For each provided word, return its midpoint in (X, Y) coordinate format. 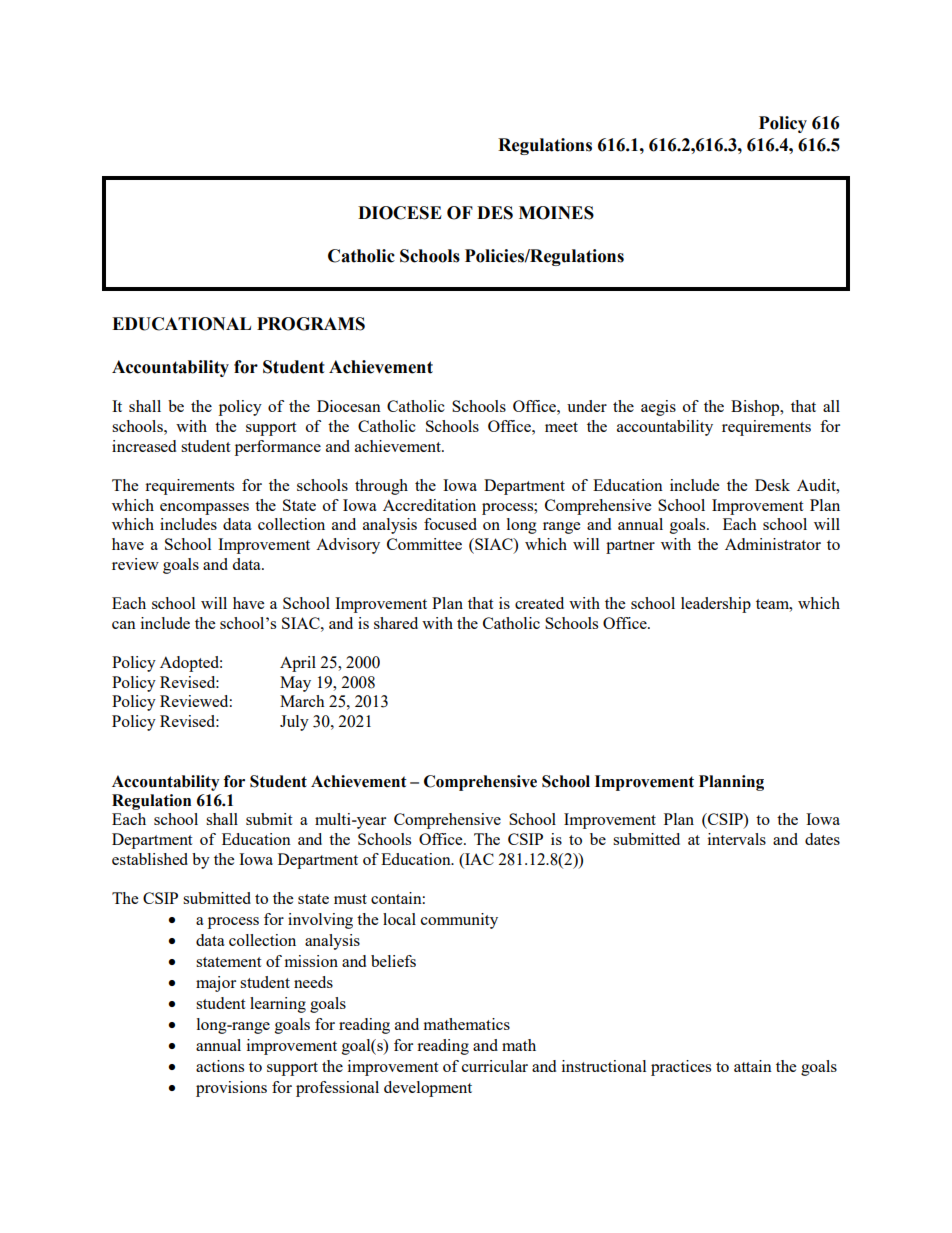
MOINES (556, 213)
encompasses (204, 509)
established (150, 859)
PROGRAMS (311, 324)
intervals (737, 839)
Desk (772, 485)
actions (220, 1066)
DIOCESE (400, 213)
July (294, 723)
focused (450, 524)
